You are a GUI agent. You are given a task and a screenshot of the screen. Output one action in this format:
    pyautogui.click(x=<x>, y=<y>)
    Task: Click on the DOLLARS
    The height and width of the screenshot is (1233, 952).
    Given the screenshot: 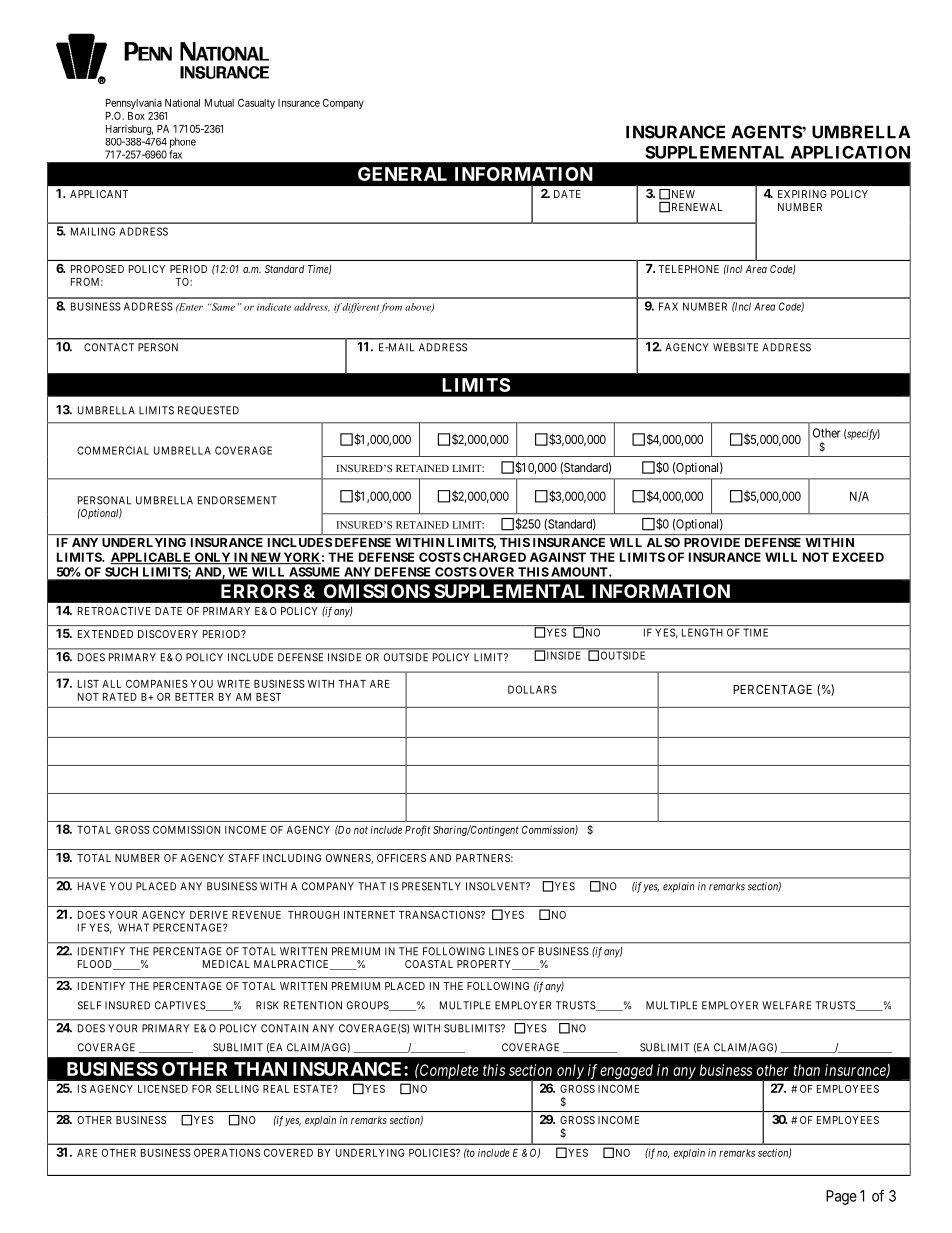 What is the action you would take?
    pyautogui.click(x=532, y=689)
